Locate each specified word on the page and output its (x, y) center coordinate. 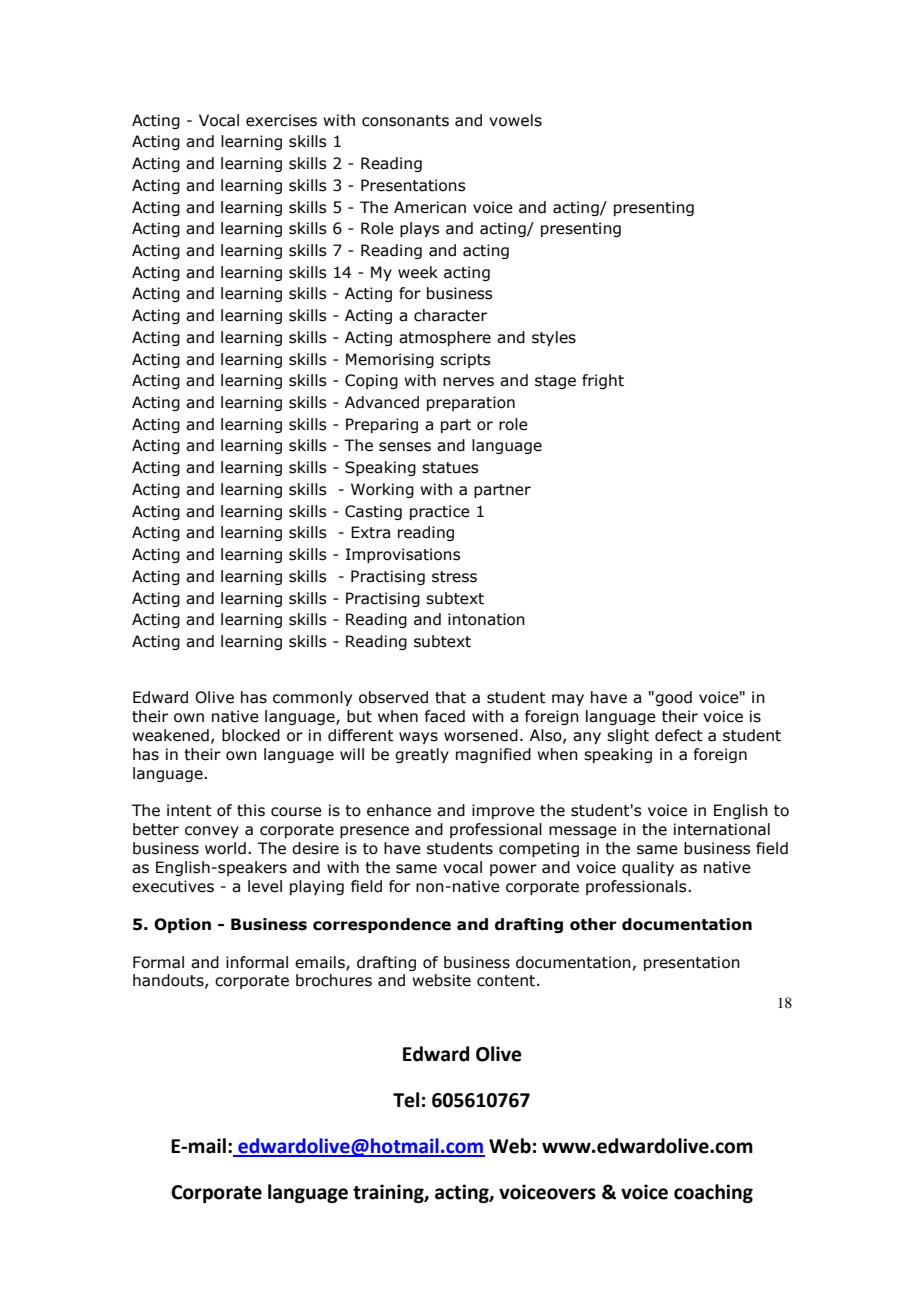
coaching (713, 1193)
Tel (406, 1100)
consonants (405, 121)
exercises (281, 120)
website (441, 980)
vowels (515, 120)
